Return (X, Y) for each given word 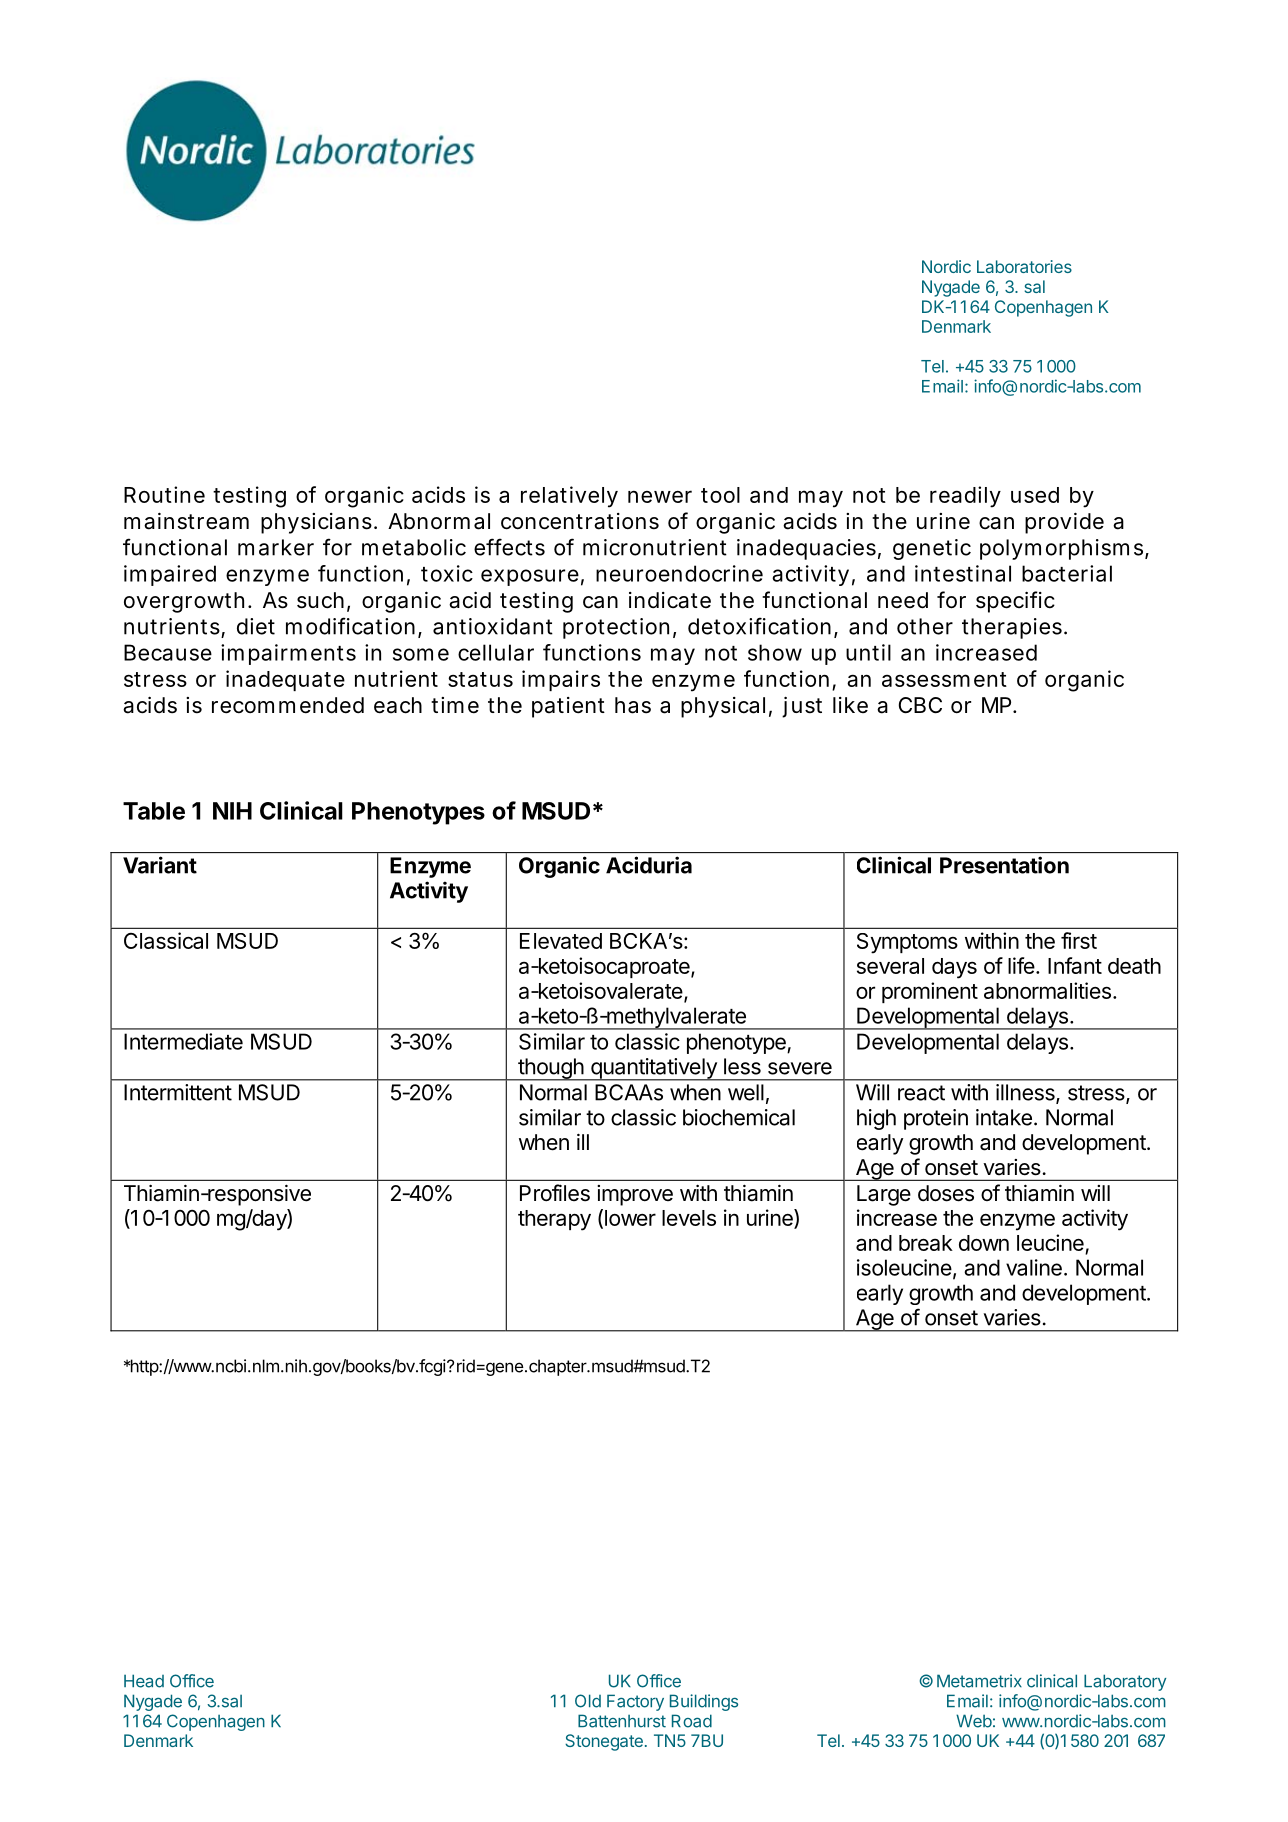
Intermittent (178, 1092)
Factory (635, 1702)
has (633, 705)
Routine (164, 494)
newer (660, 496)
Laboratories (1024, 266)
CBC (920, 705)
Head (144, 1681)
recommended (288, 705)
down (984, 1243)
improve (635, 1195)
